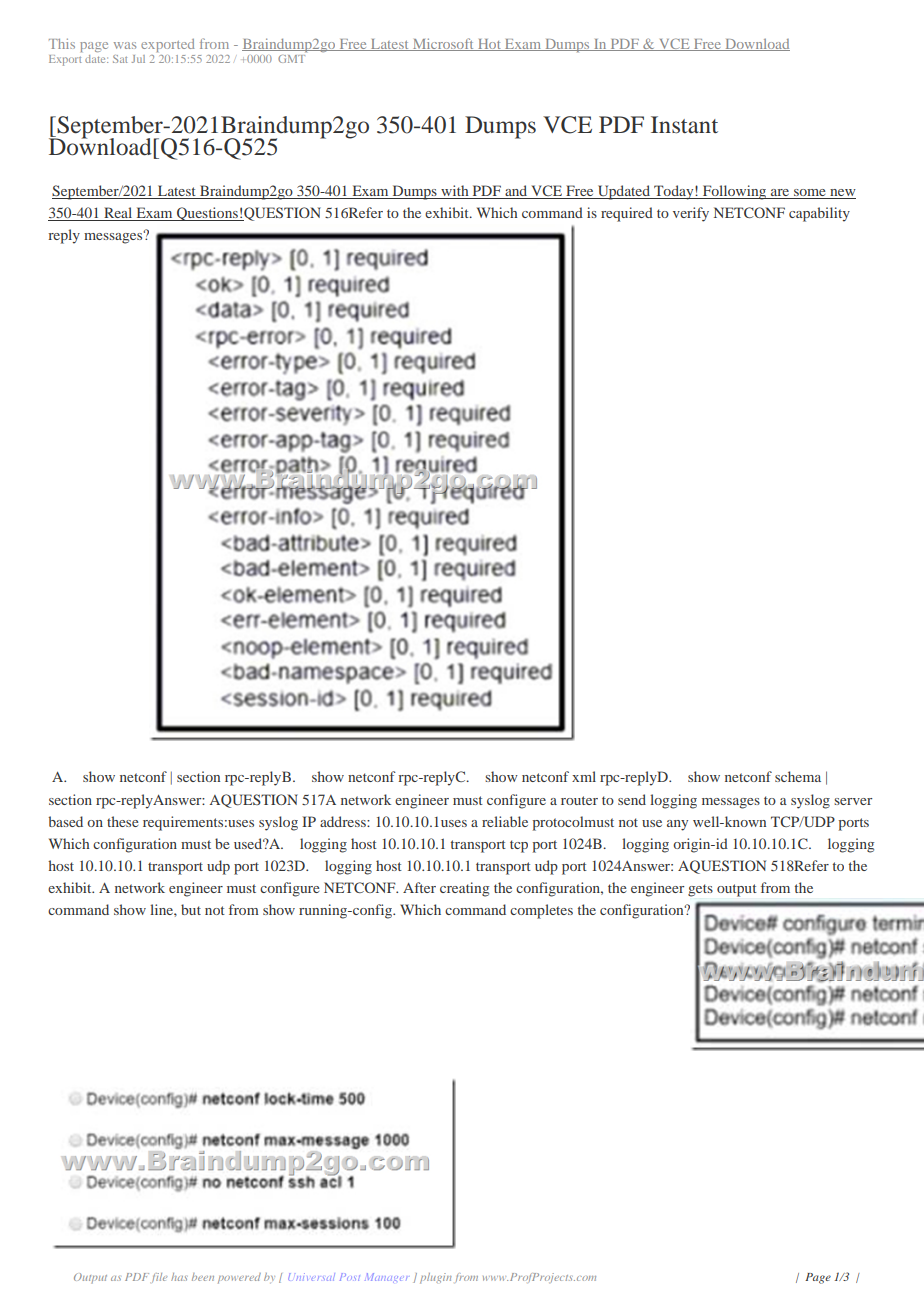 The height and width of the screenshot is (1308, 924). I want to click on plugin, so click(436, 1278).
